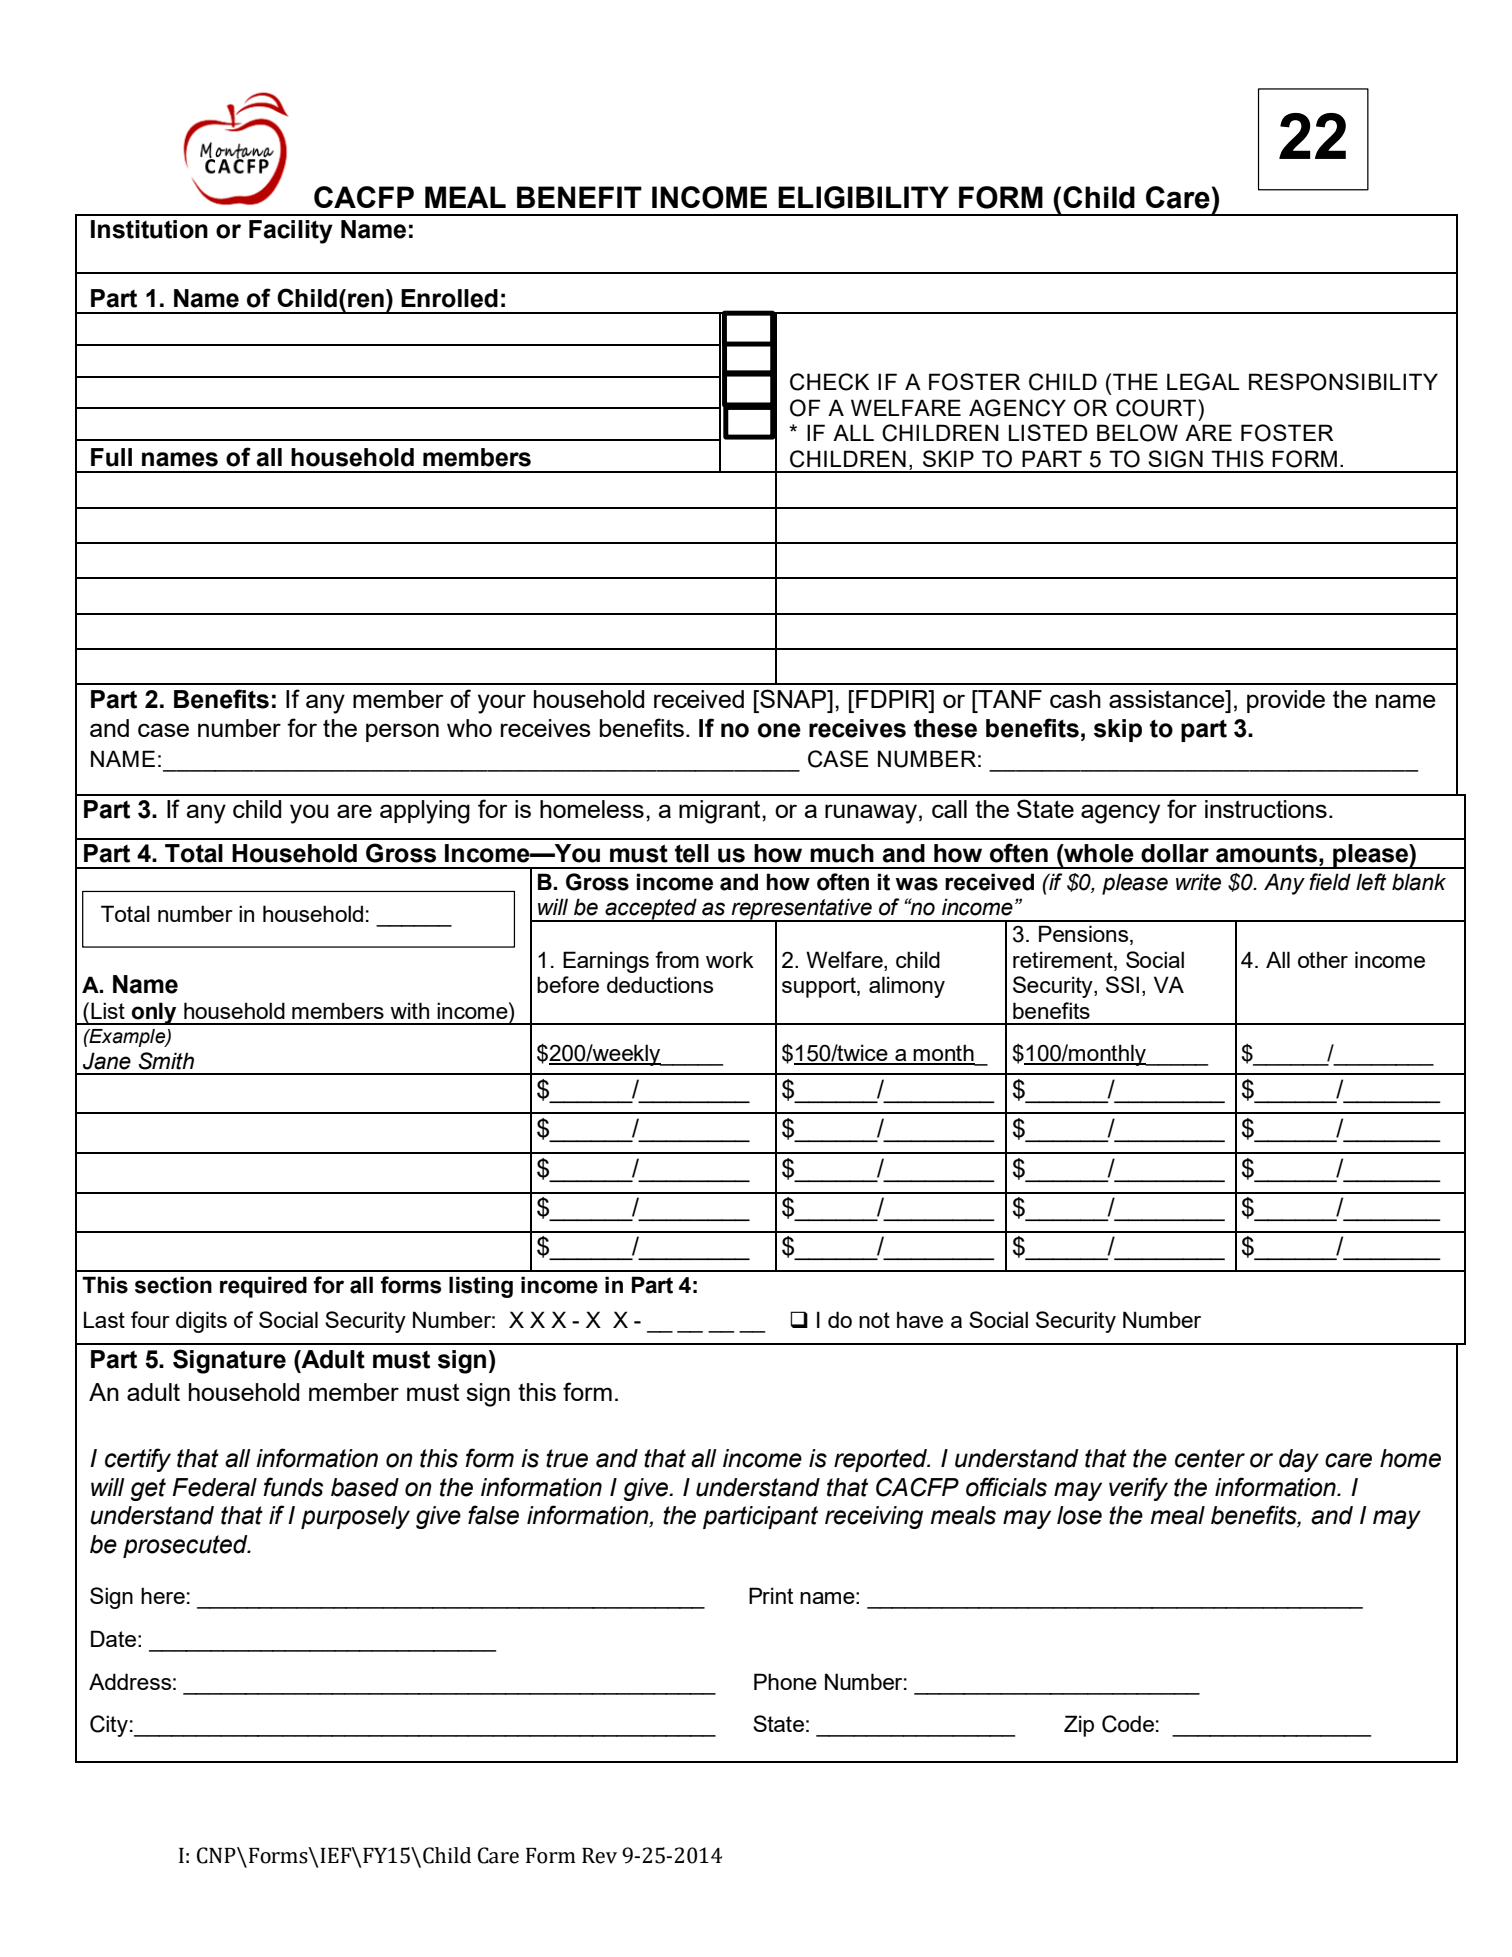  What do you see at coordinates (863, 197) in the document?
I see `ELIGIBILITY` at bounding box center [863, 197].
